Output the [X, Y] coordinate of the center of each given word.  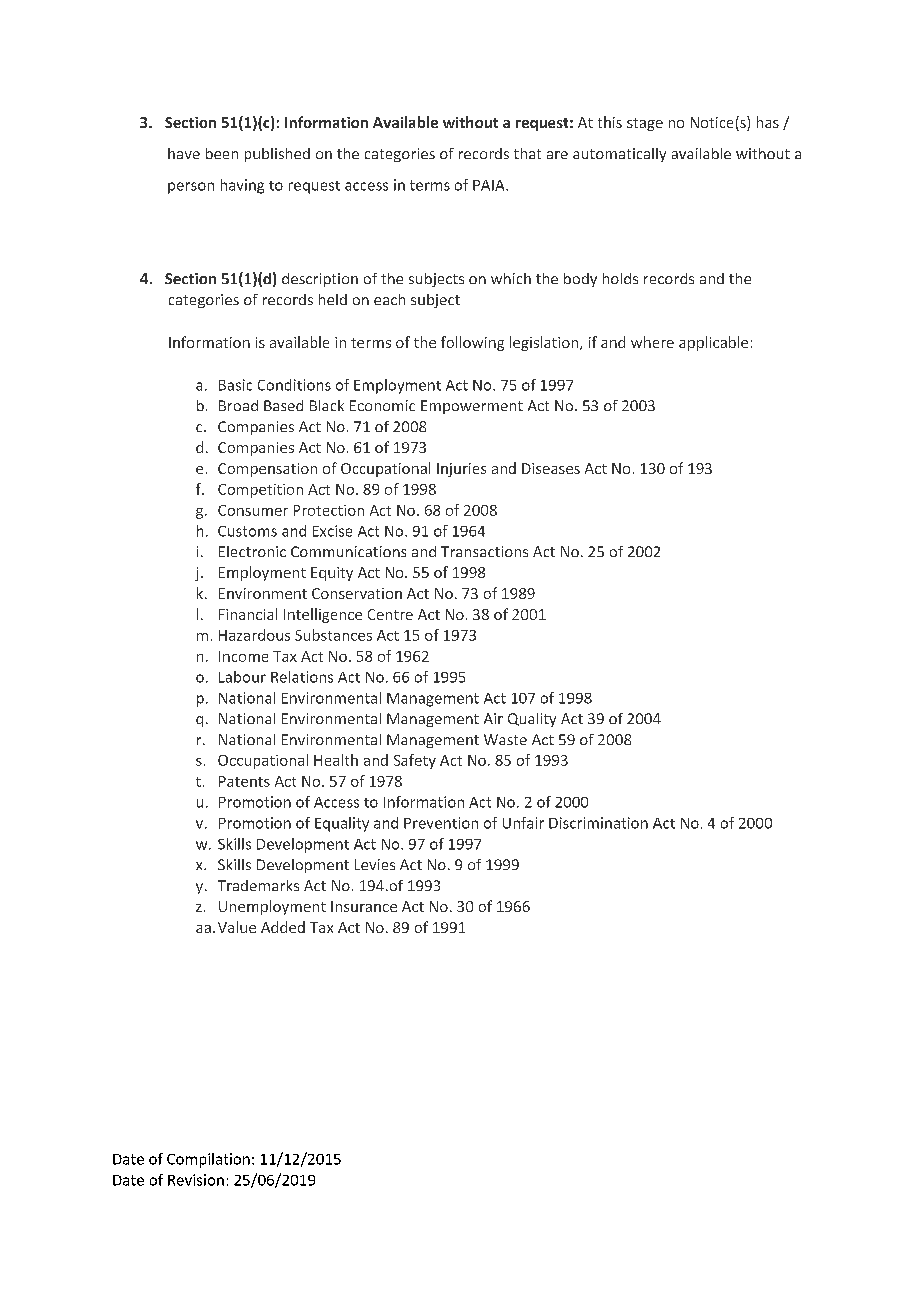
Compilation [208, 1160]
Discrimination [598, 823]
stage [645, 124]
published [277, 155]
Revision [196, 1180]
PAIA [490, 185]
